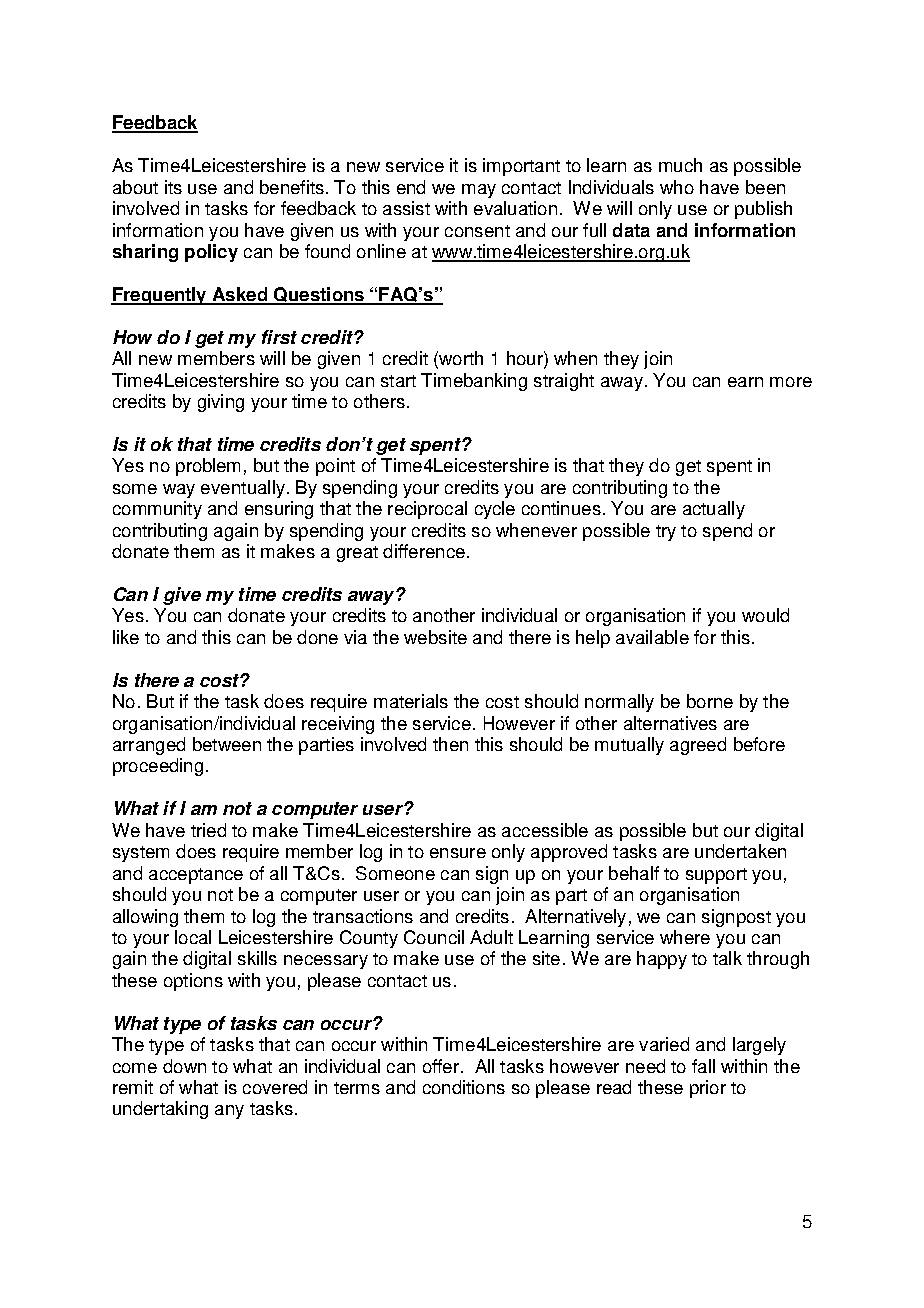 This screenshot has width=924, height=1308. I want to click on conditions, so click(464, 1087).
